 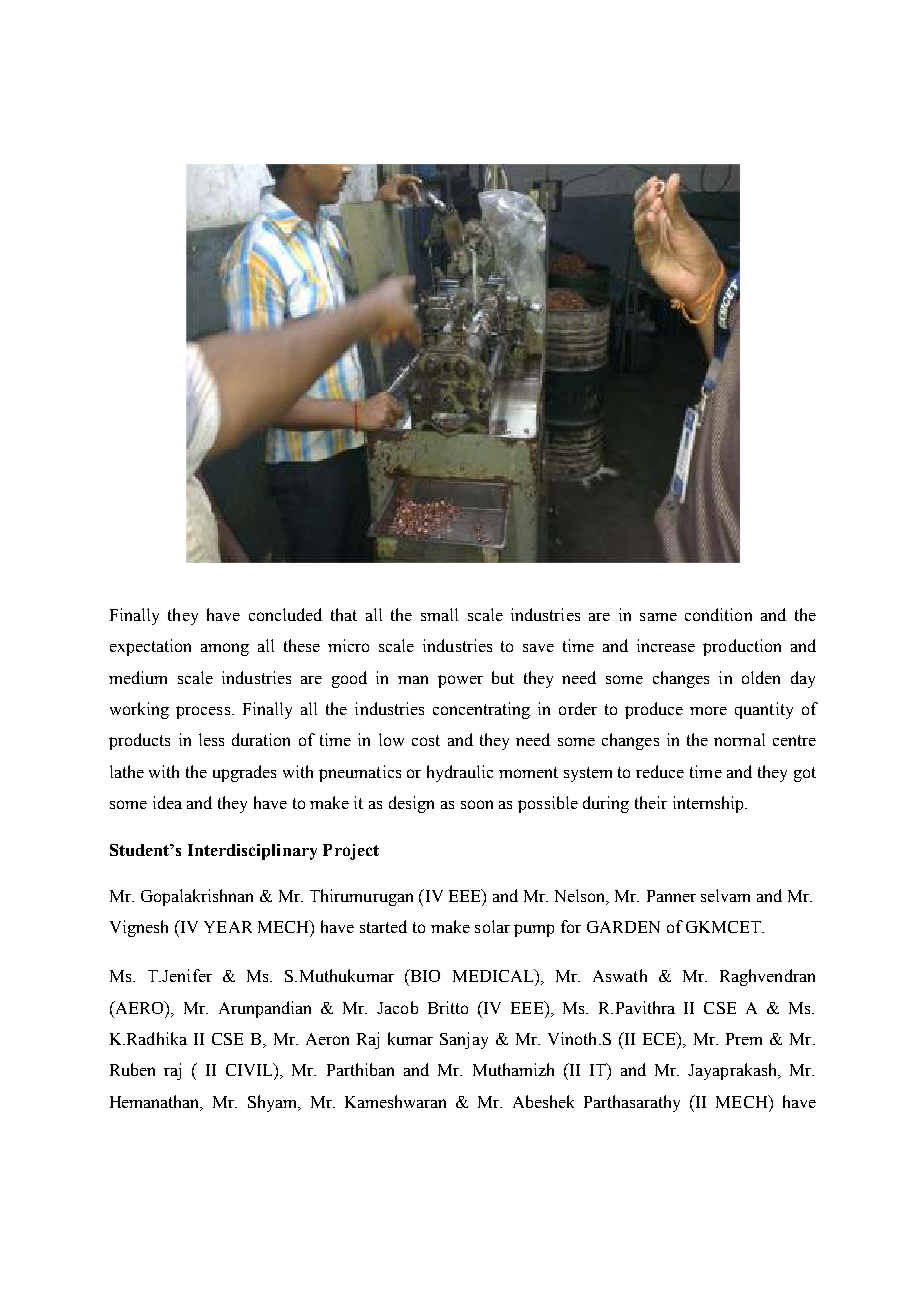 I want to click on CIVIL, so click(x=250, y=1069).
